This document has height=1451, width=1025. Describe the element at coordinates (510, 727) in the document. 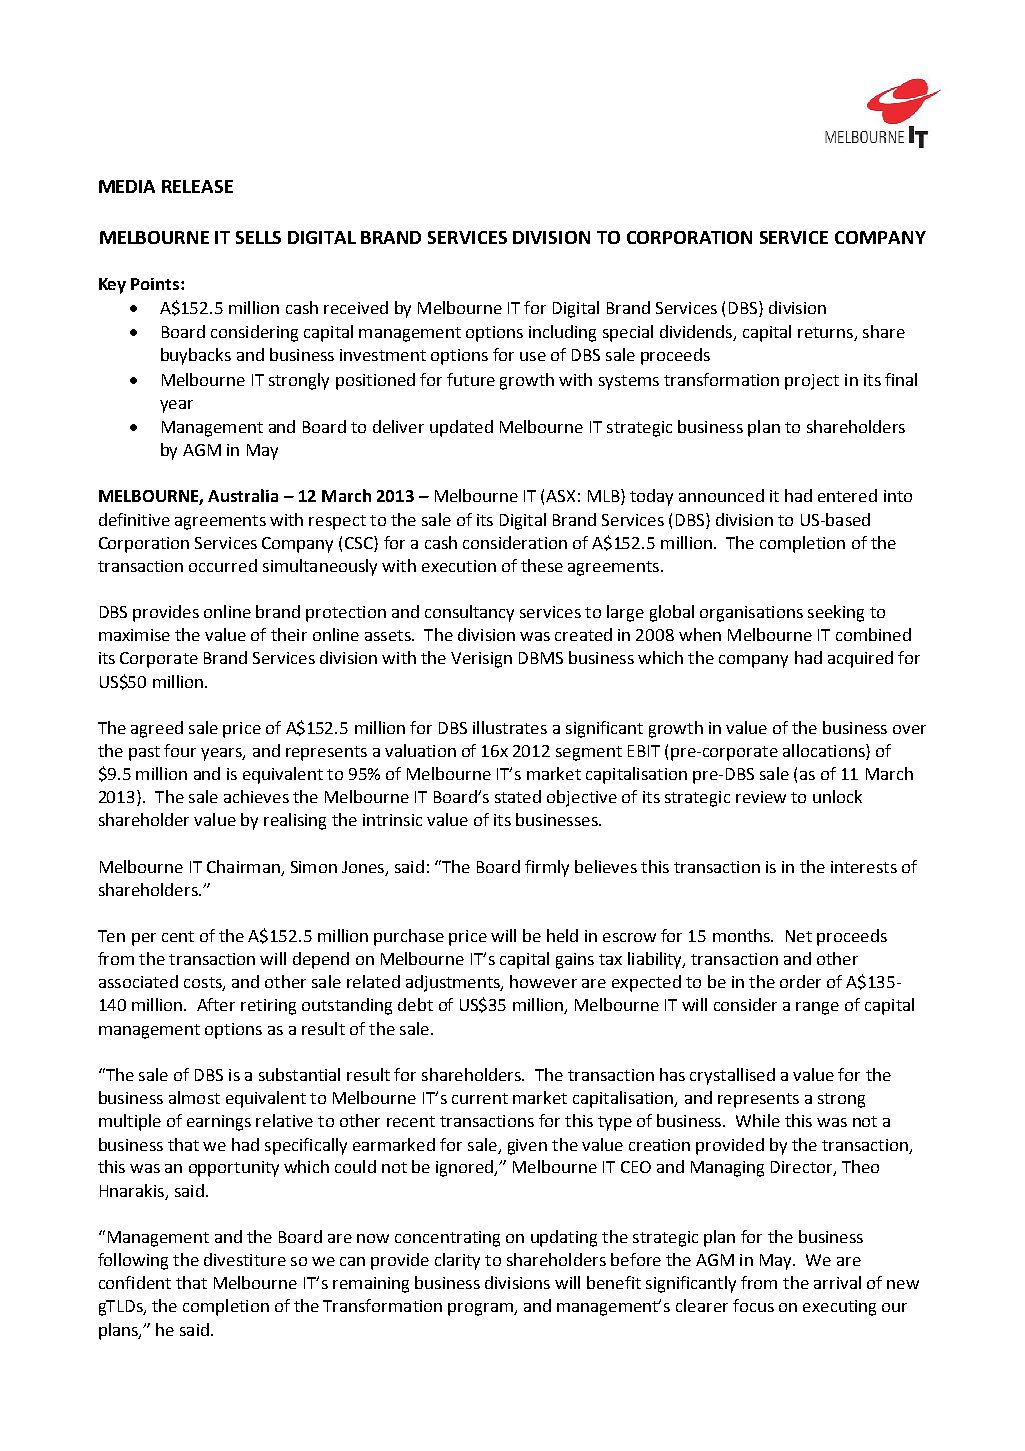

I see `illustrates` at that location.
